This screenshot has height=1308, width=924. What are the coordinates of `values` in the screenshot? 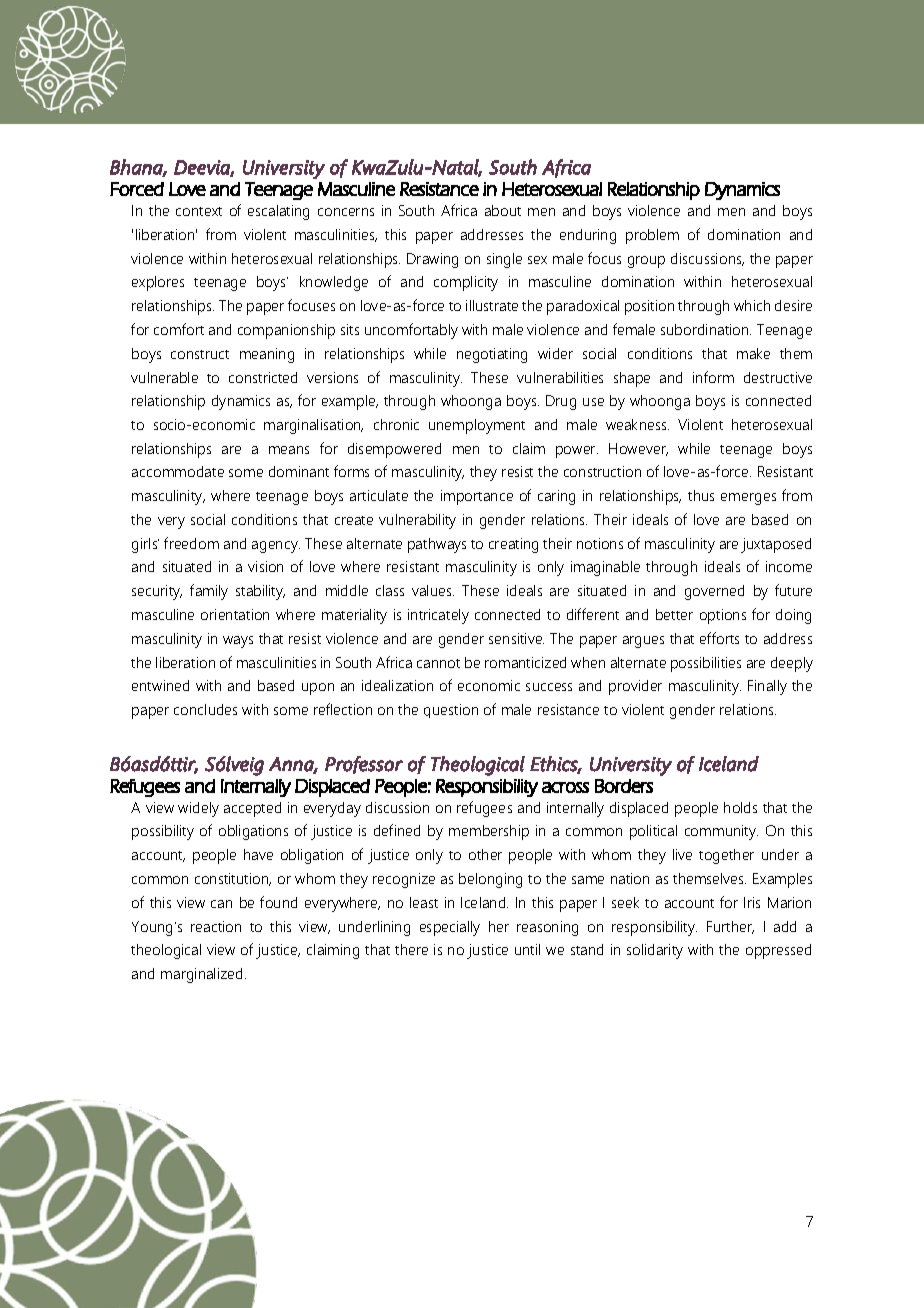 It's located at (433, 590).
